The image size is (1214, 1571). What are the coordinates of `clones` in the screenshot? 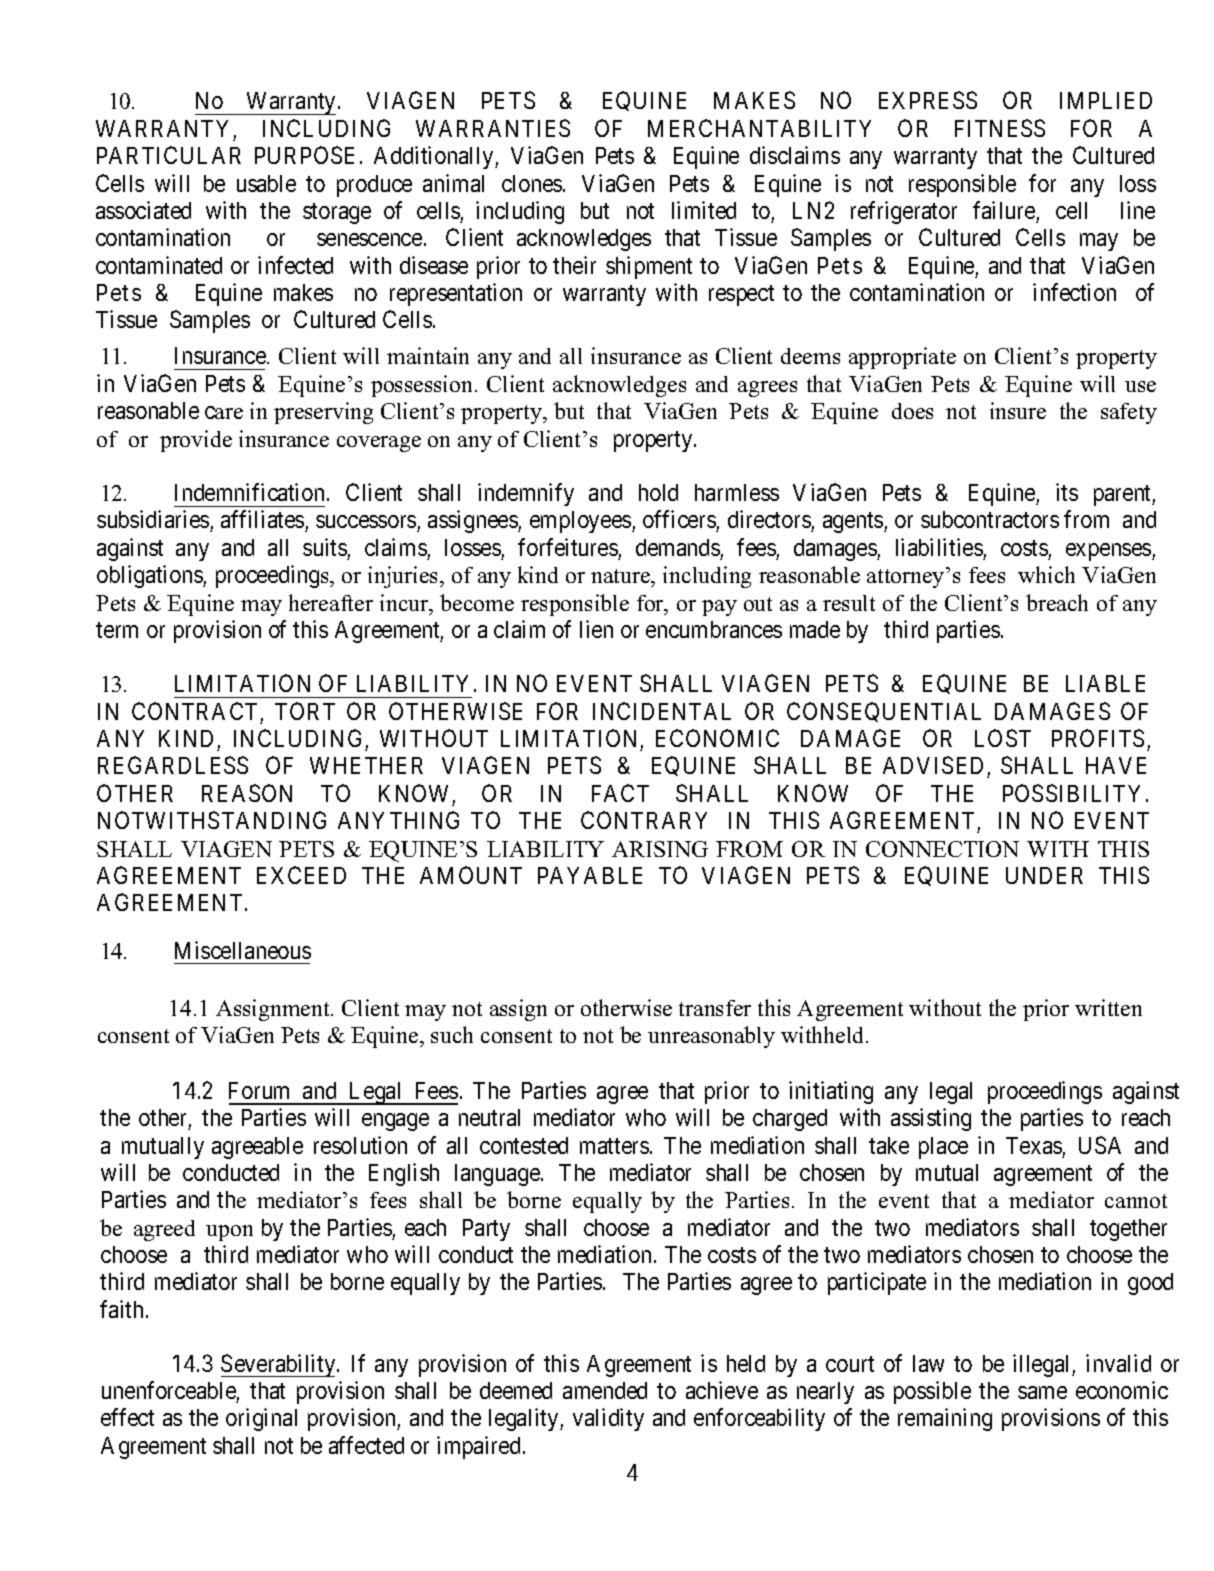 It's located at (532, 183).
